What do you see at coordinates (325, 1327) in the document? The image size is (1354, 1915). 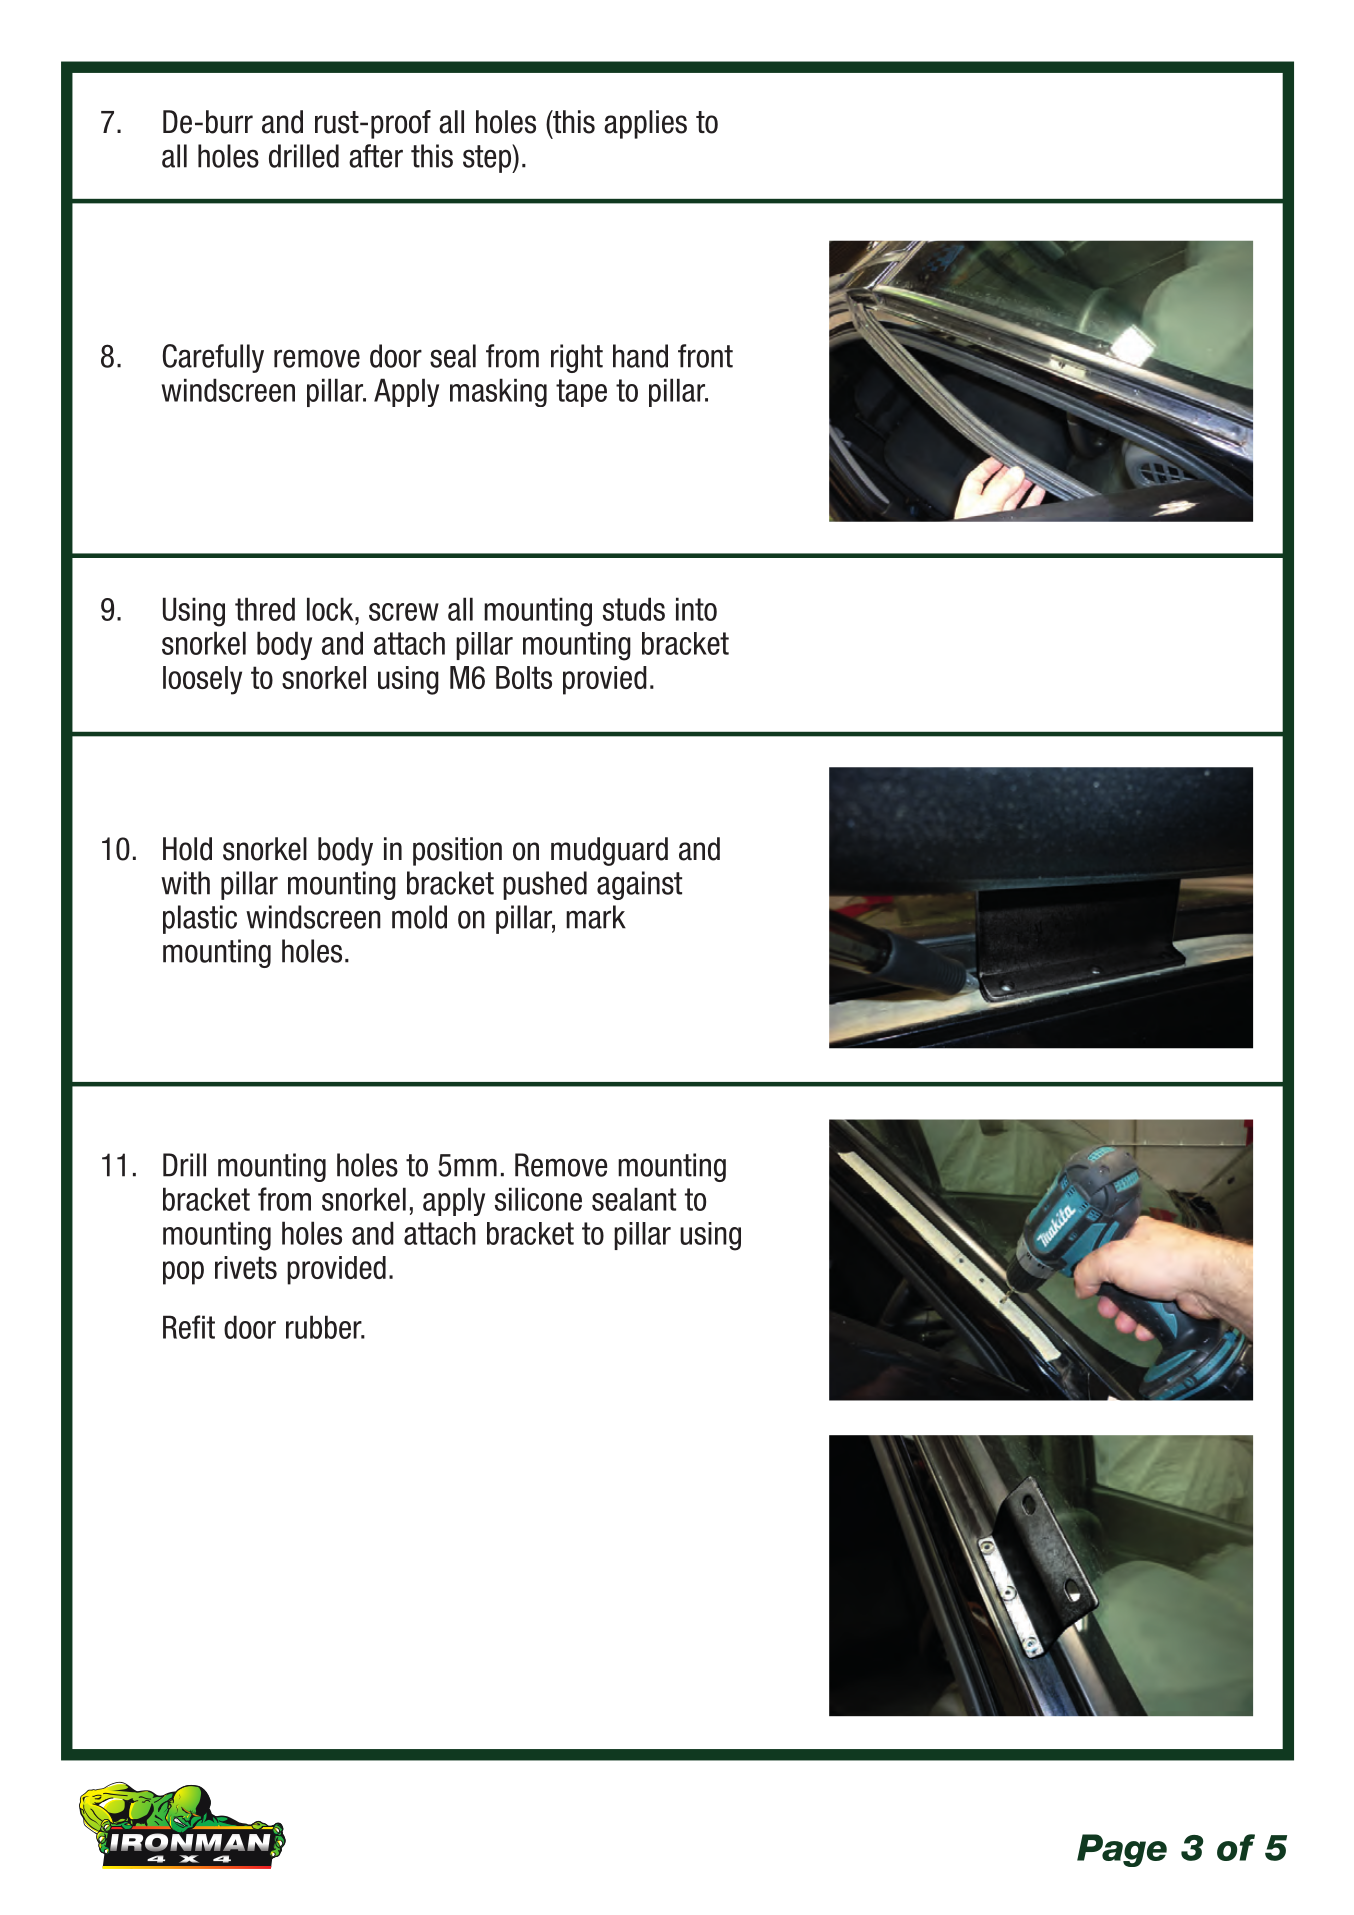 I see `rubber` at bounding box center [325, 1327].
